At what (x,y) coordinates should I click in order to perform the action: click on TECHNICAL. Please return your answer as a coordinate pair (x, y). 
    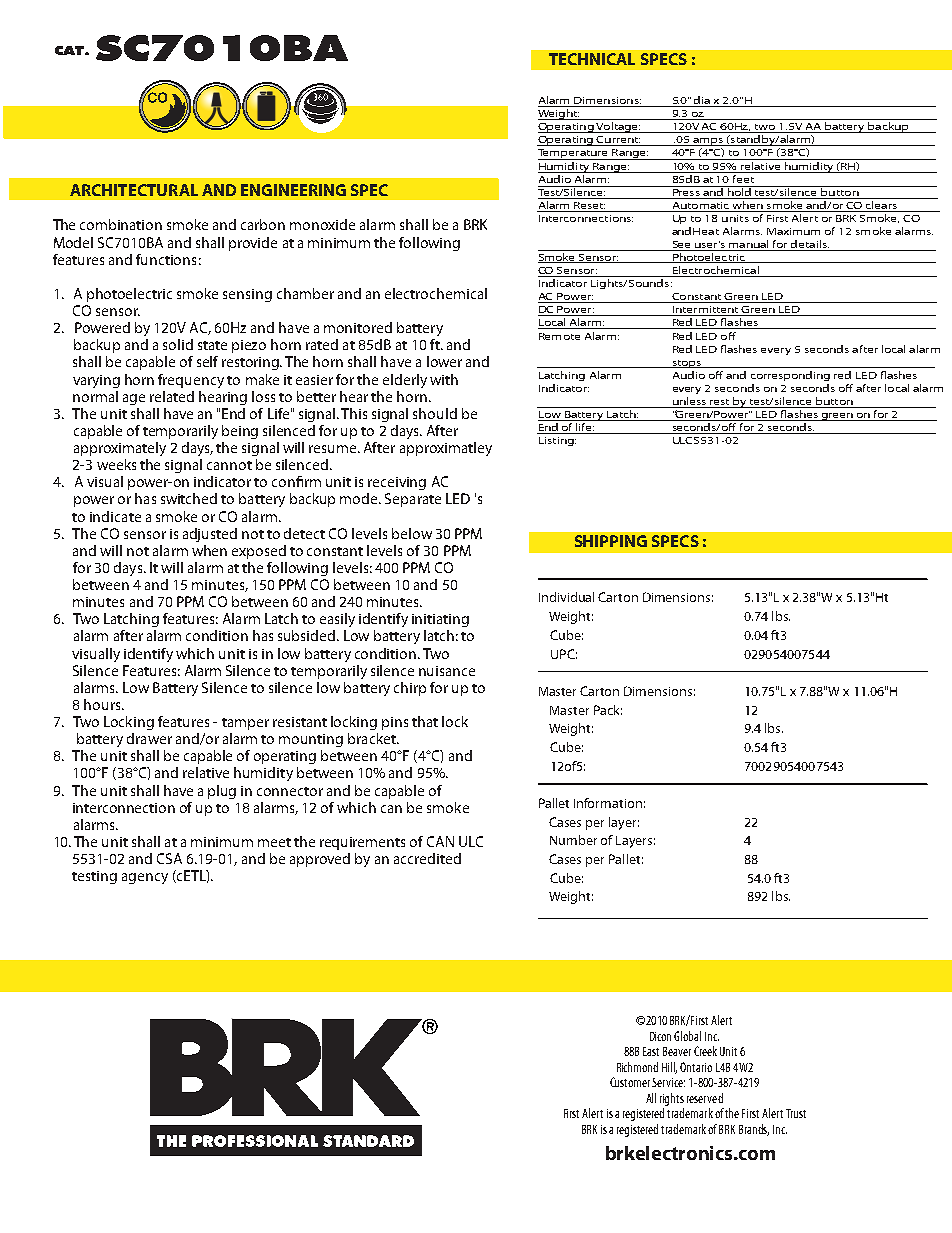
    Looking at the image, I should click on (592, 59).
